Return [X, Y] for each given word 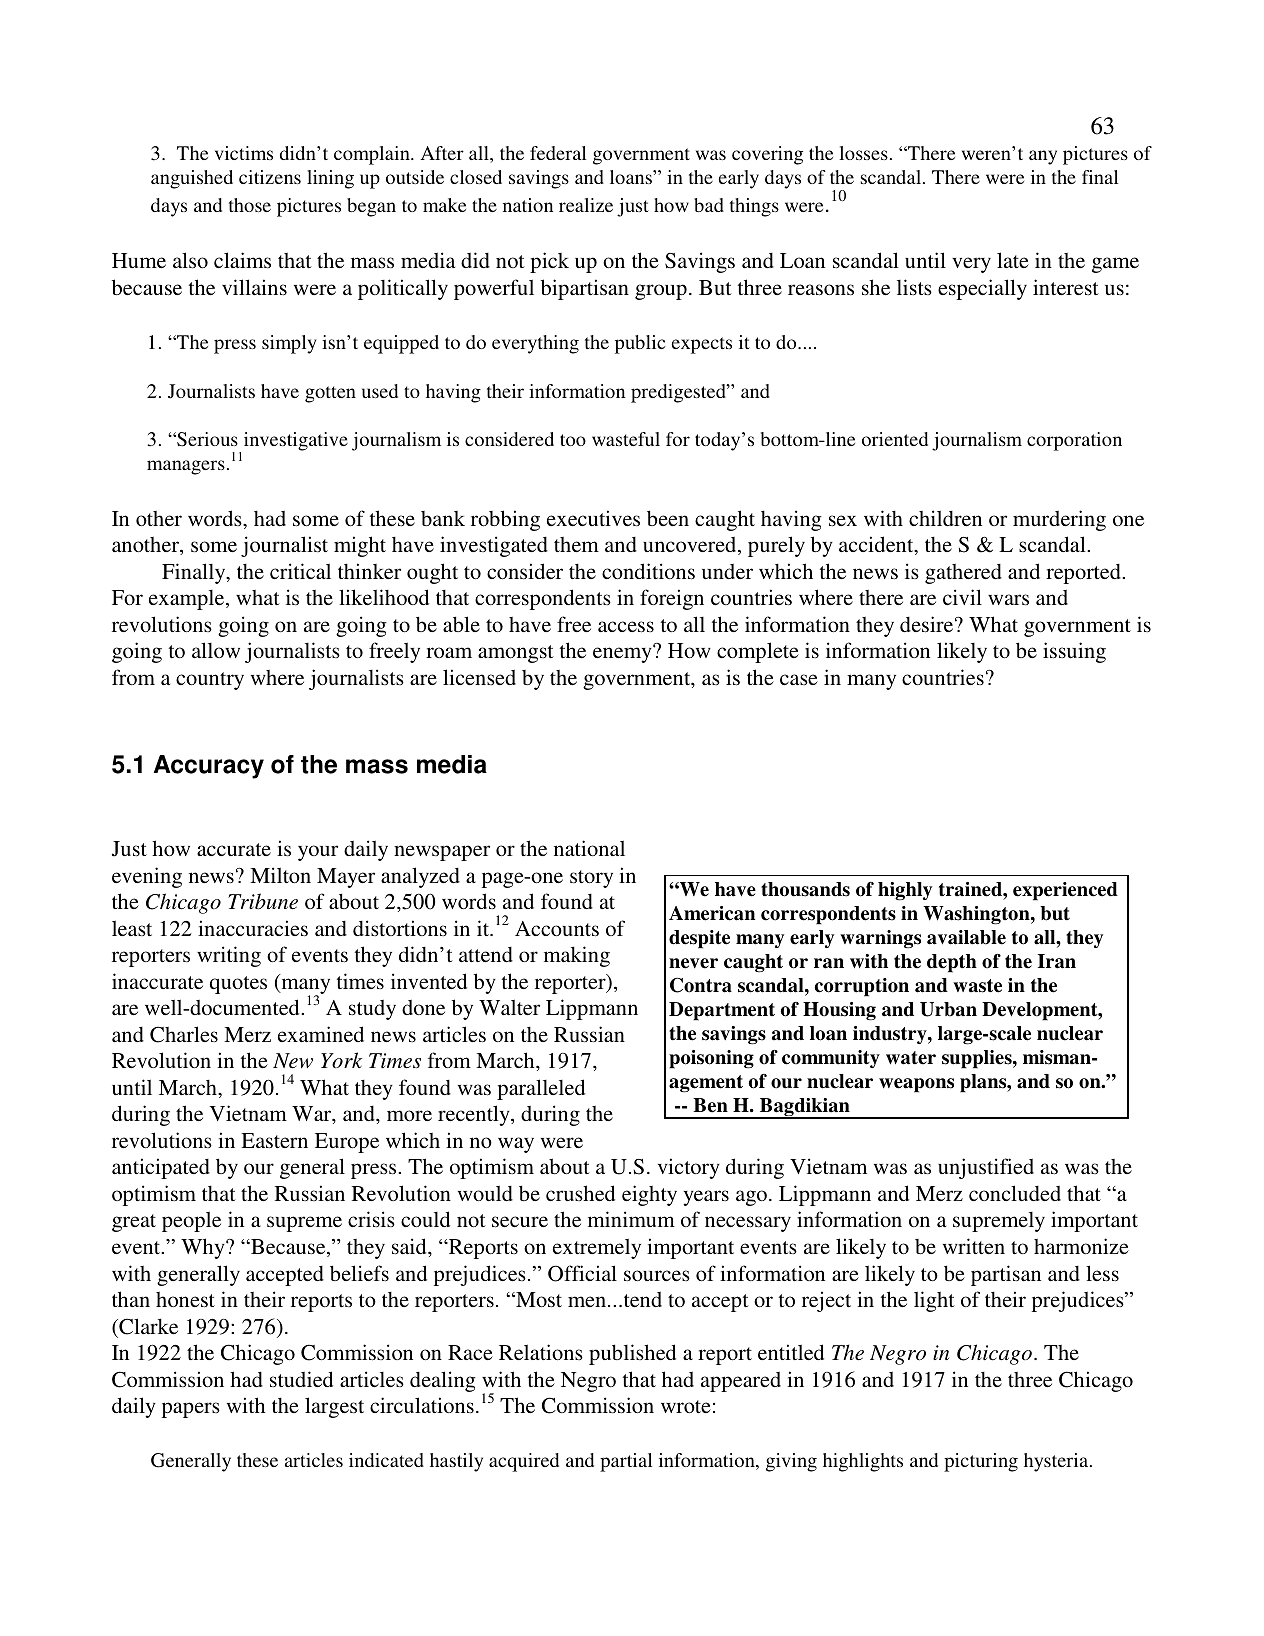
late [1013, 260]
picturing [981, 1462]
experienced [1065, 891]
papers [191, 1410]
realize [586, 205]
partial [626, 1462]
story [591, 879]
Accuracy [209, 767]
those [250, 205]
